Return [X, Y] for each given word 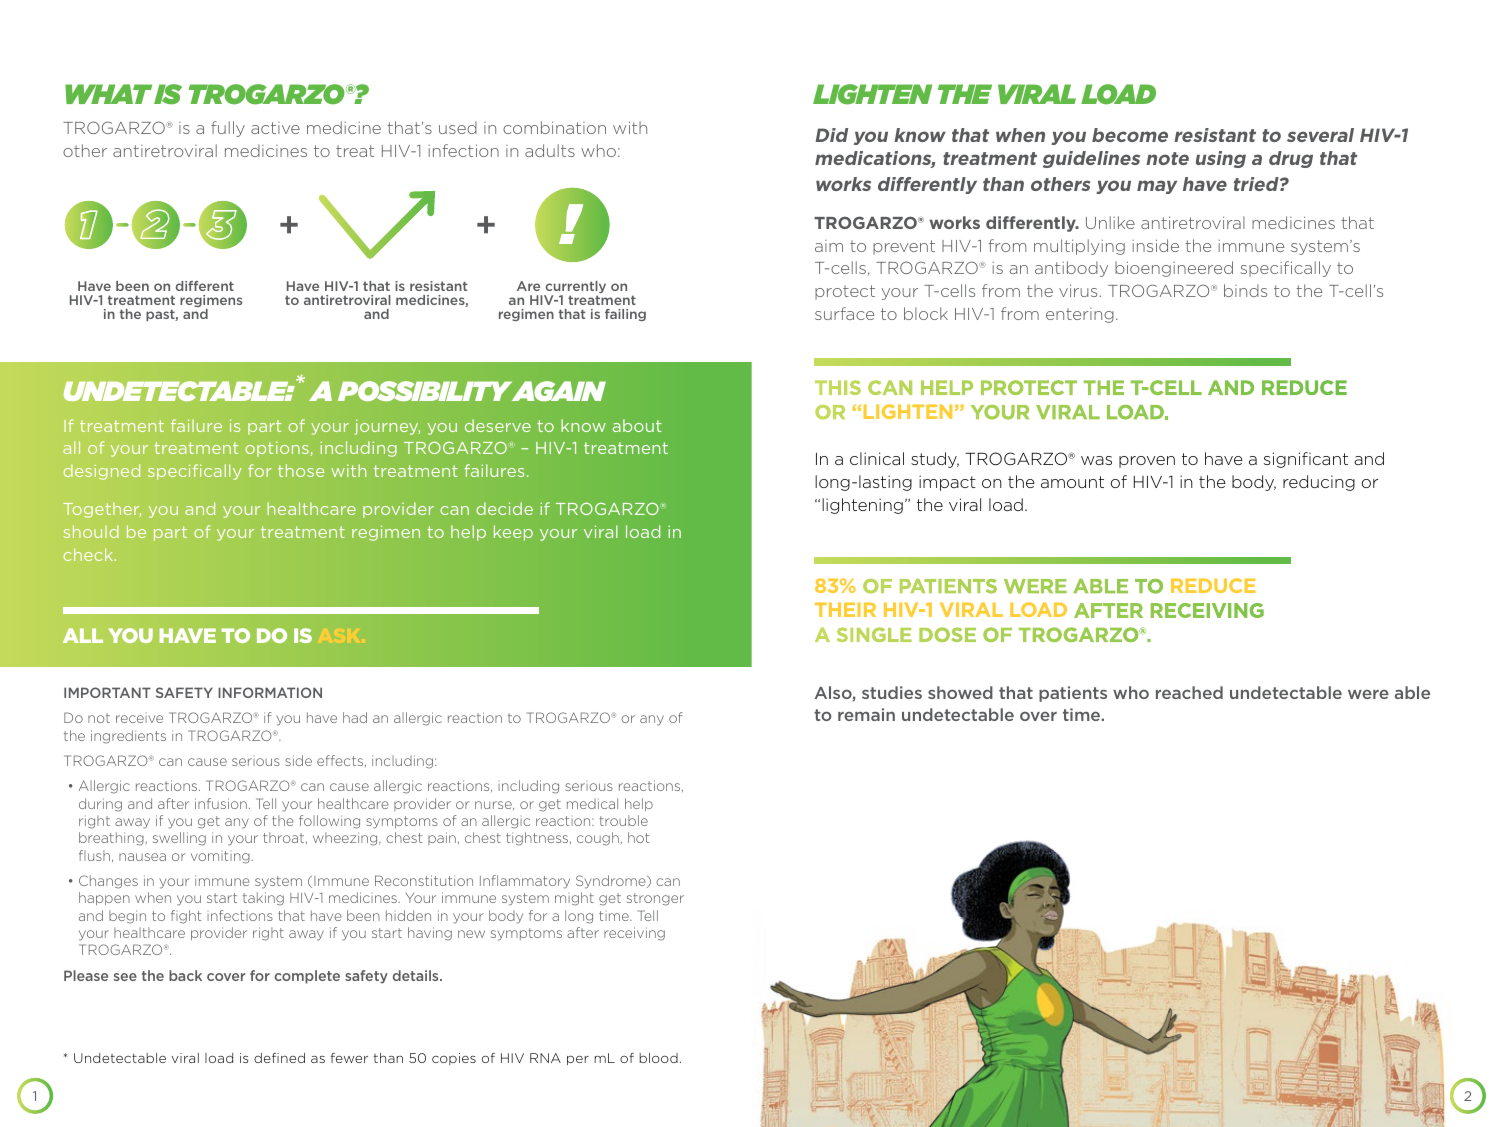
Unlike [1110, 222]
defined [279, 1058]
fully [228, 129]
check [88, 554]
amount [1072, 482]
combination [554, 127]
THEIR [845, 609]
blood [658, 1058]
